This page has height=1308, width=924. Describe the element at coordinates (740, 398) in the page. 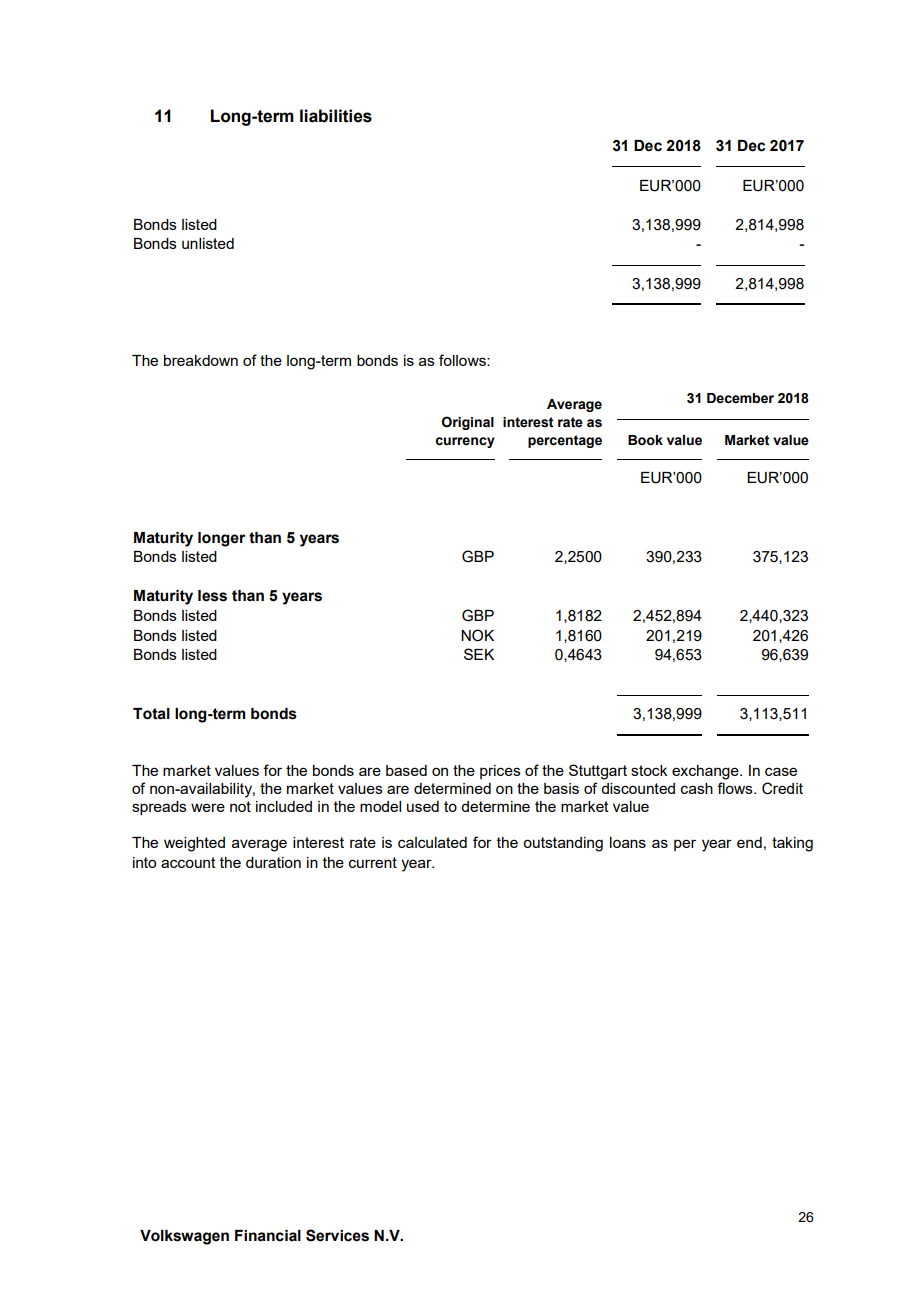

I see `December` at that location.
